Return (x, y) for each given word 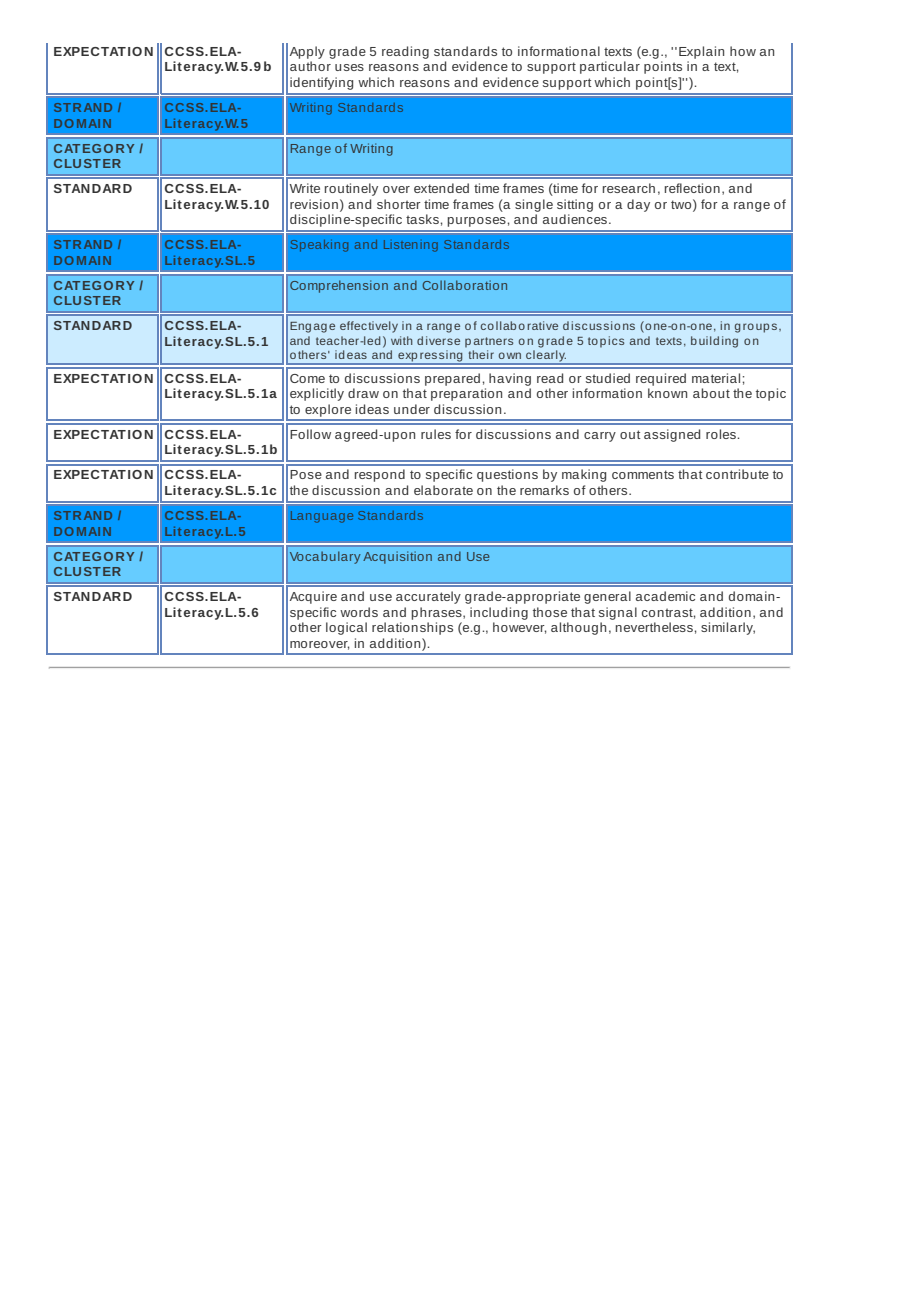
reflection (692, 188)
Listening (411, 246)
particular (610, 67)
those (550, 612)
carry (600, 437)
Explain (701, 52)
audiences (576, 219)
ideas (372, 409)
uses (349, 67)
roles (722, 434)
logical (346, 628)
